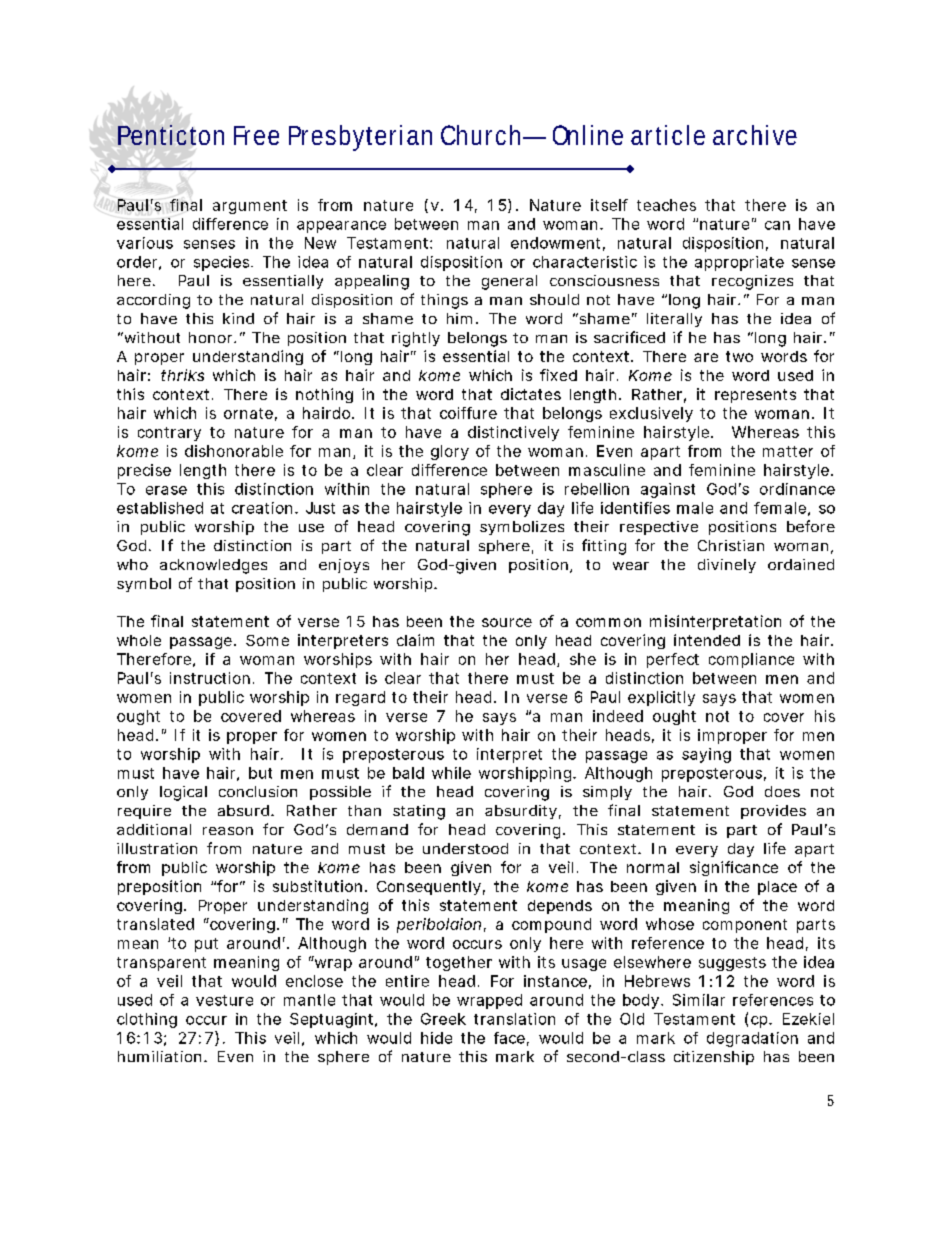  What do you see at coordinates (468, 413) in the screenshot?
I see `coiffure` at bounding box center [468, 413].
